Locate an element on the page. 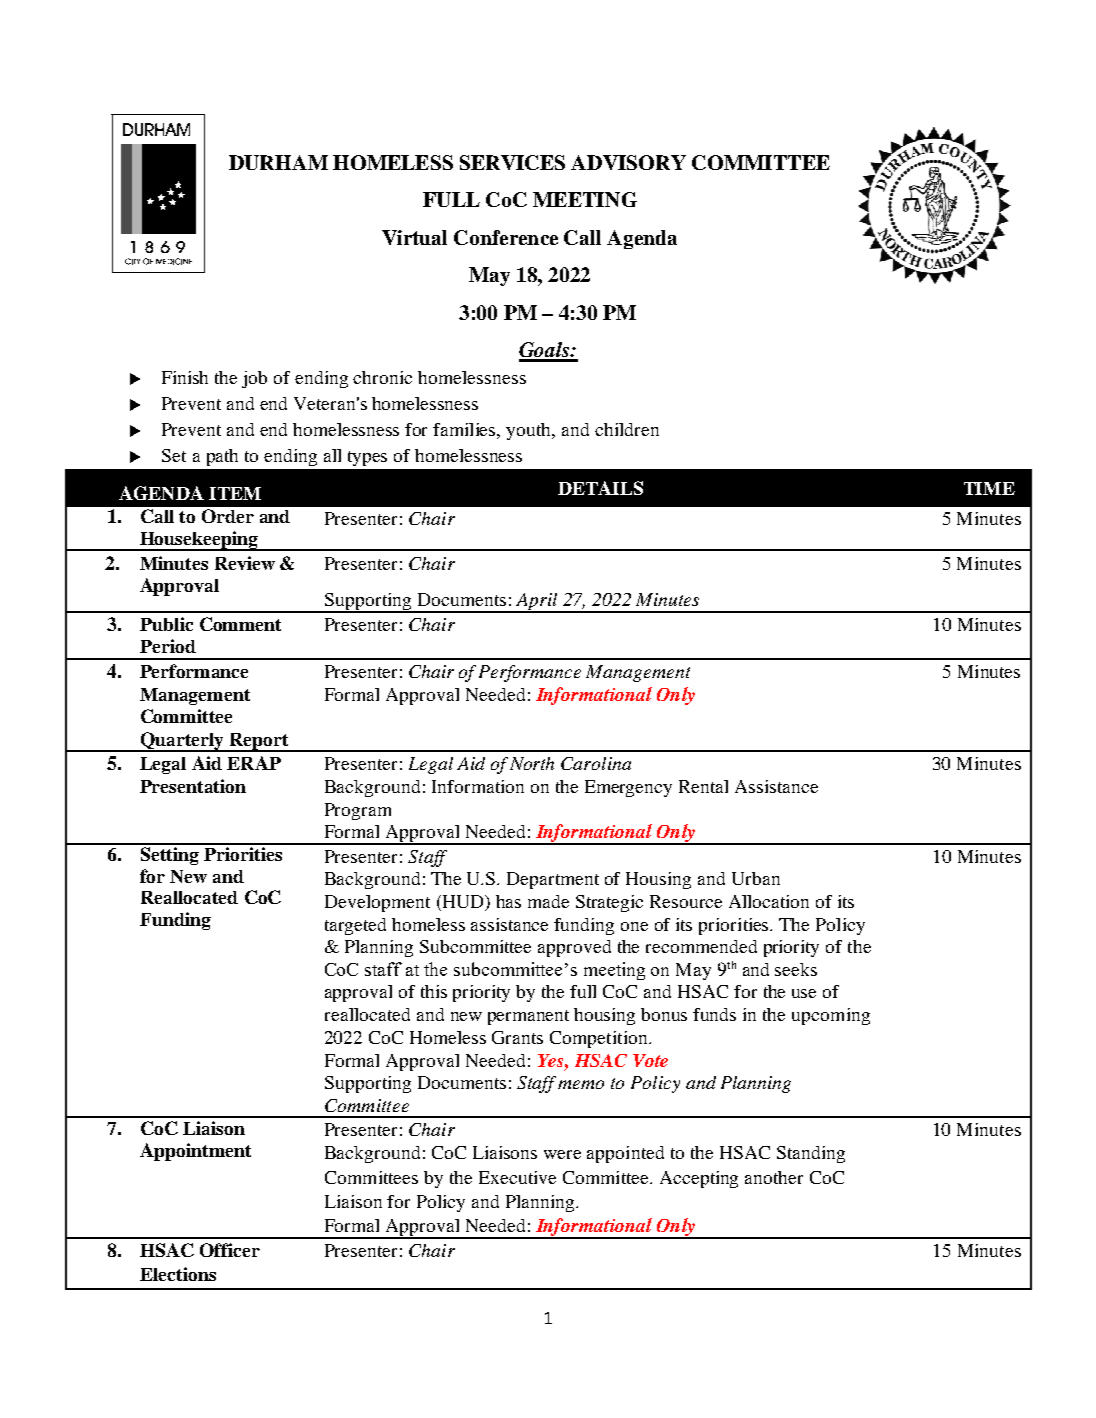  DURHAM is located at coordinates (278, 162).
